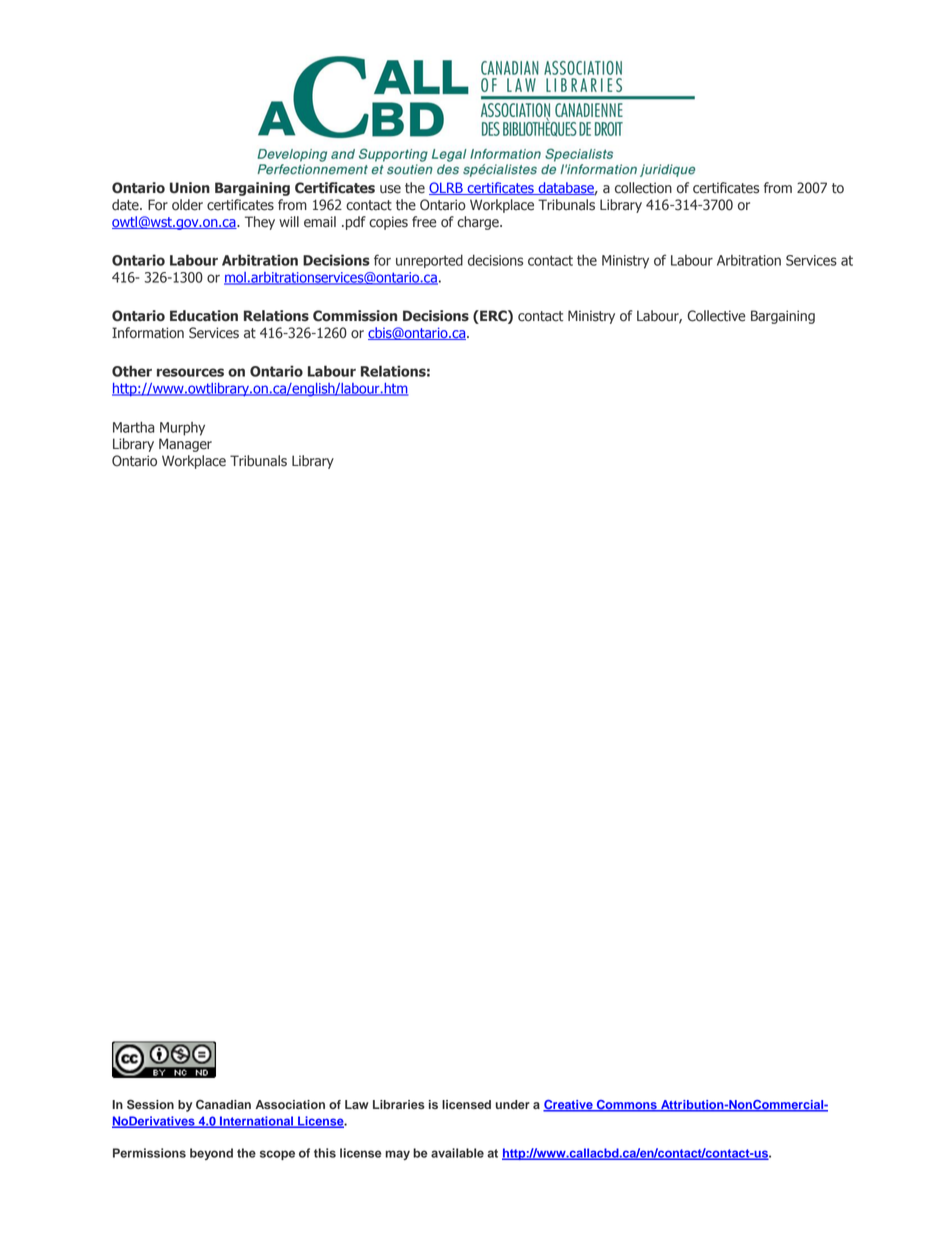 Image resolution: width=952 pixels, height=1233 pixels. Describe the element at coordinates (716, 316) in the document. I see `Collective` at that location.
